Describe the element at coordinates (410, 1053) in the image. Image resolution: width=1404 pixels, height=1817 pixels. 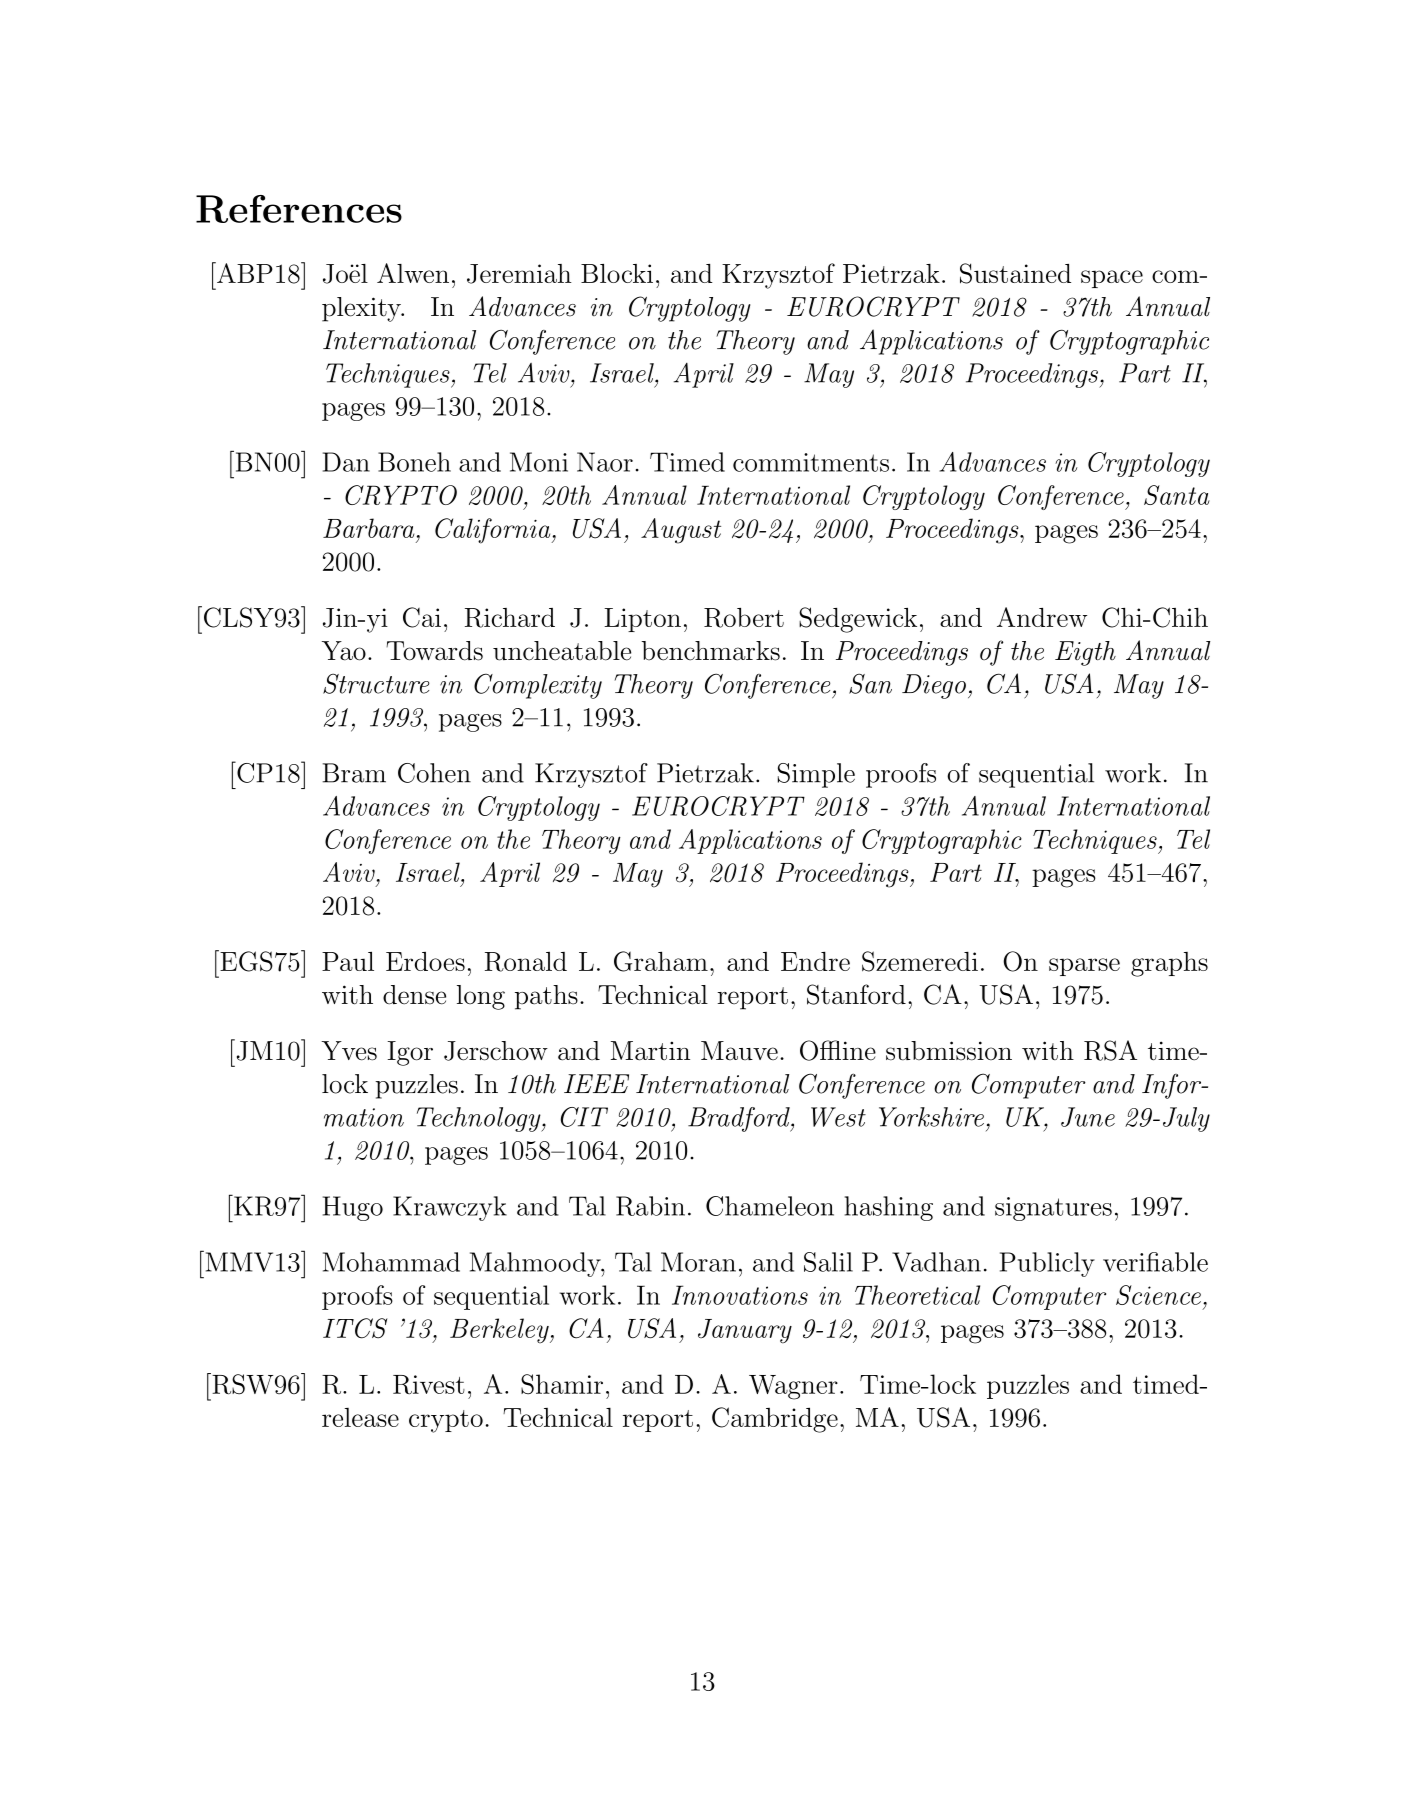
I see `Igor` at that location.
